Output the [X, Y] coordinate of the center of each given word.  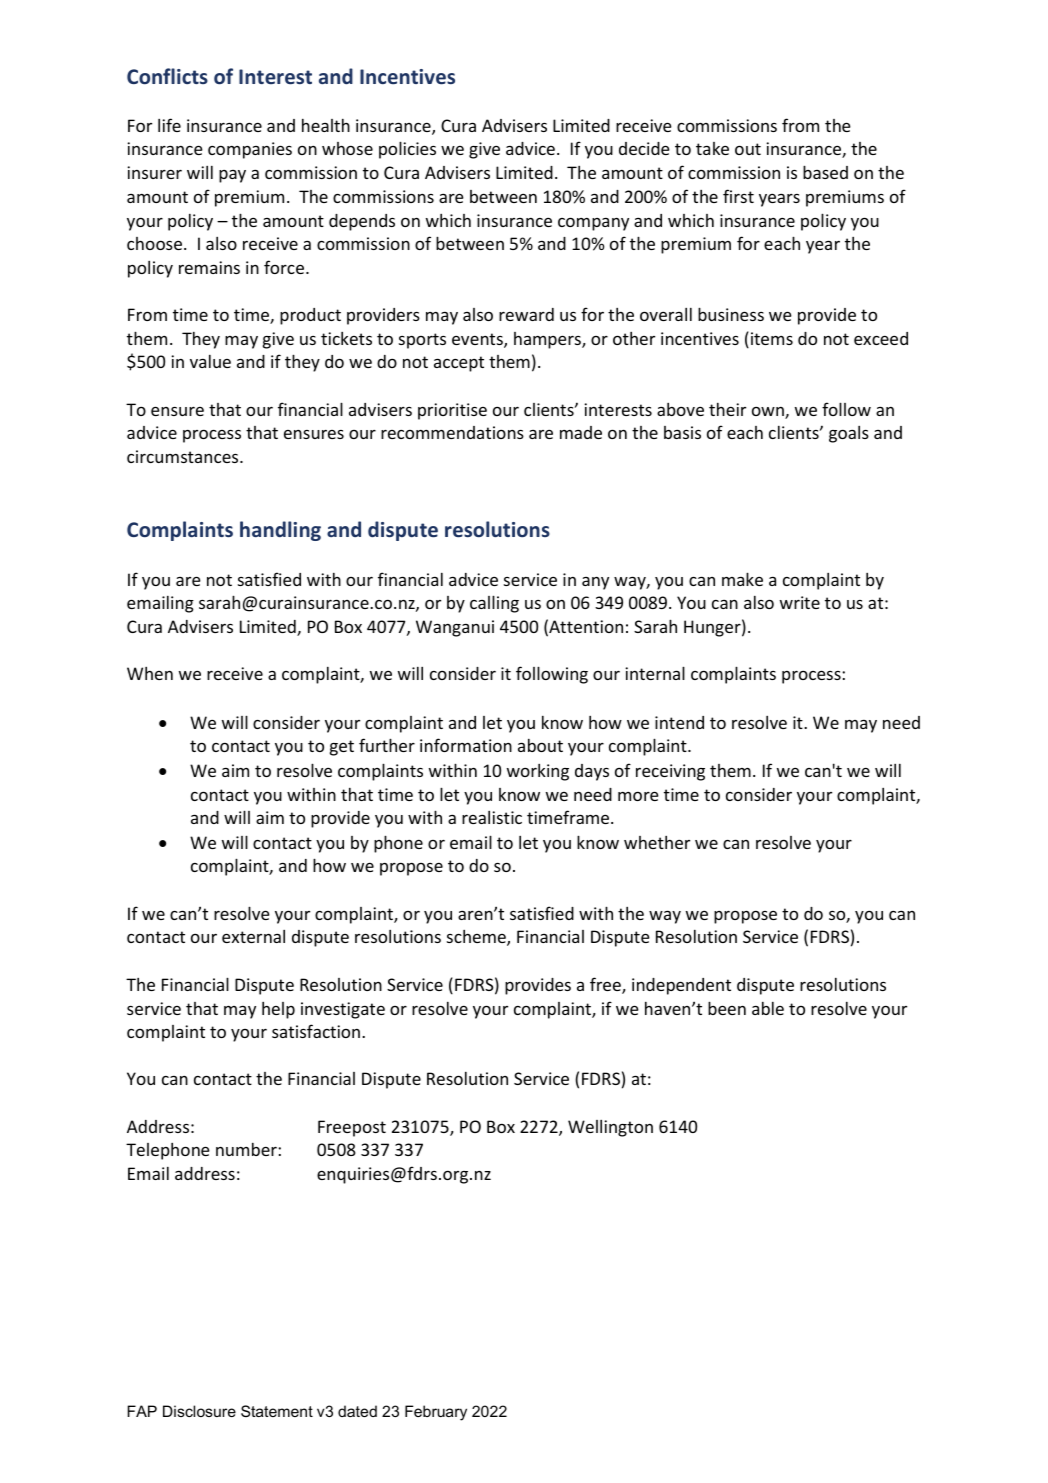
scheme [477, 938]
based [825, 172]
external [253, 936]
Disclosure [199, 1411]
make [742, 579]
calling [494, 604]
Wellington [610, 1128]
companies [250, 150]
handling [280, 531]
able [768, 1008]
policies [407, 150]
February [436, 1413]
